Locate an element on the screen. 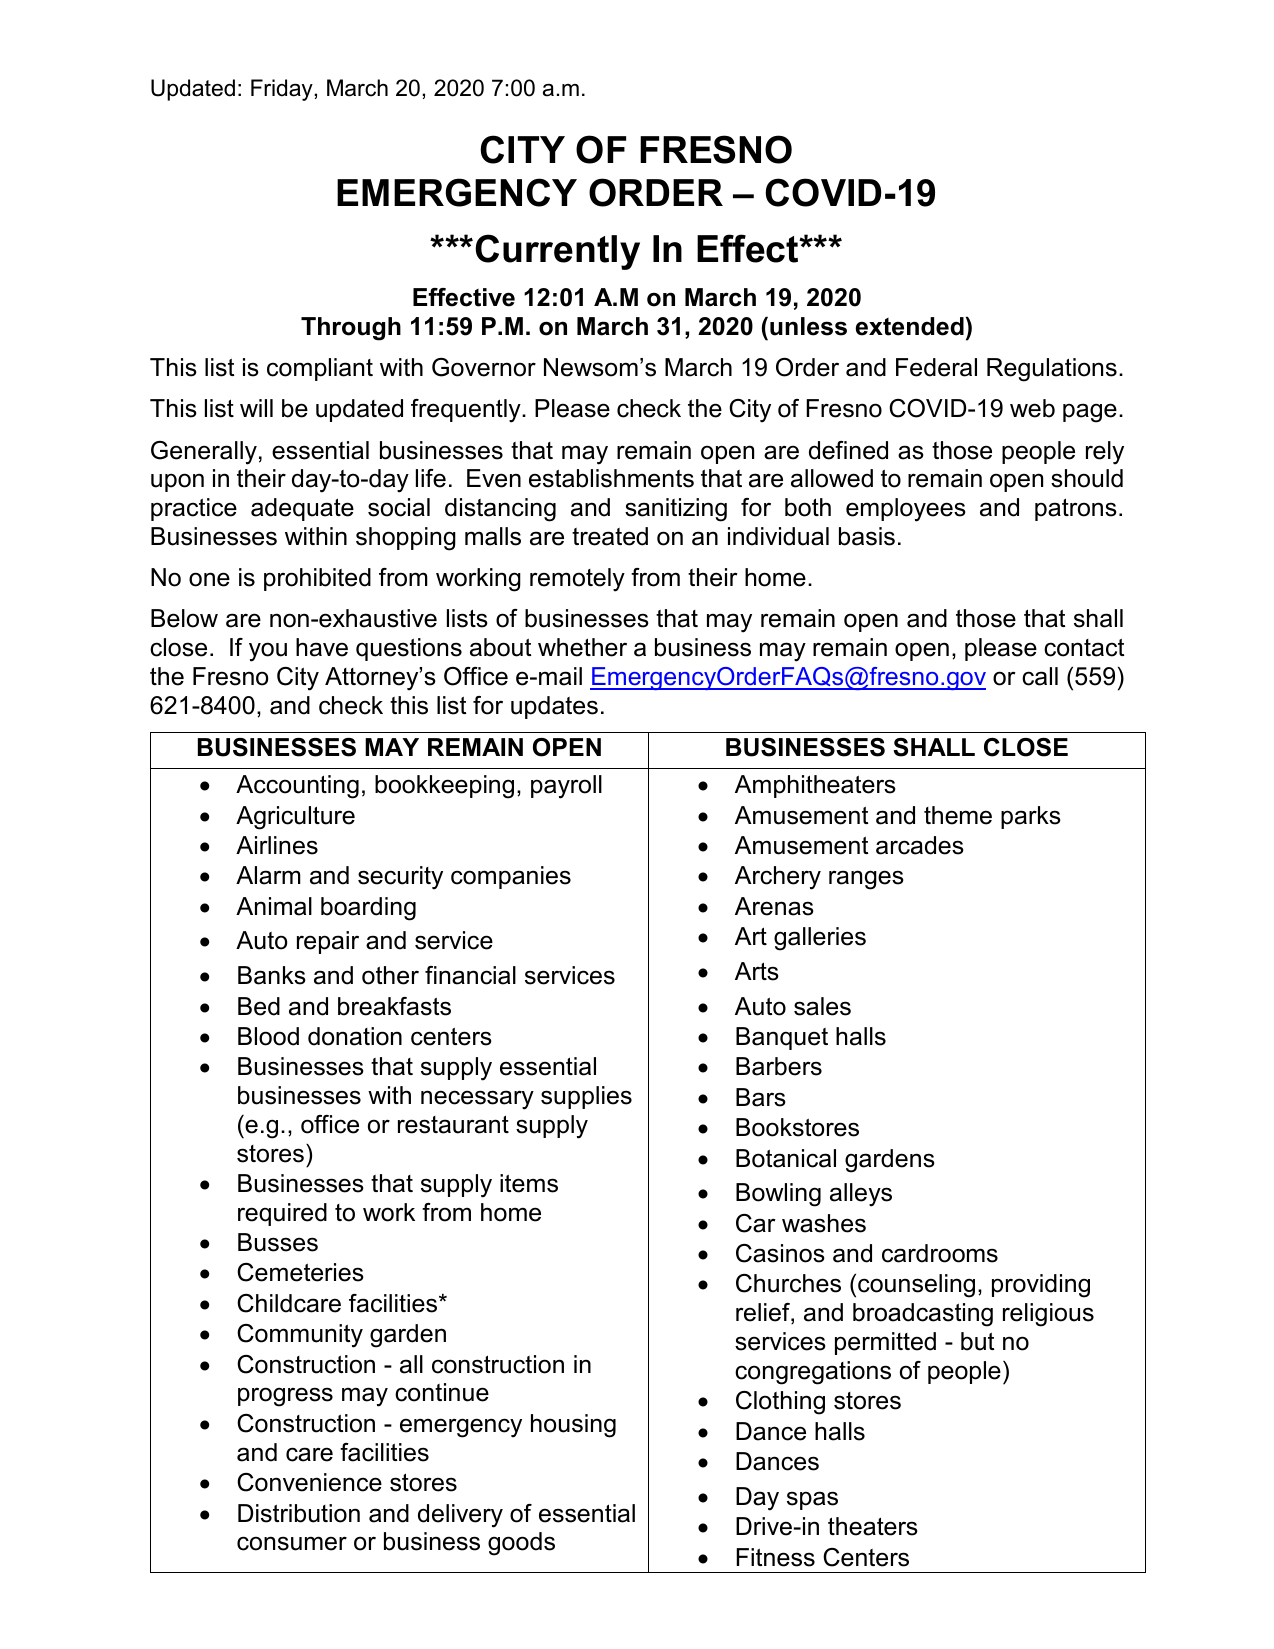 Image resolution: width=1274 pixels, height=1649 pixels. Agriculture is located at coordinates (295, 818).
